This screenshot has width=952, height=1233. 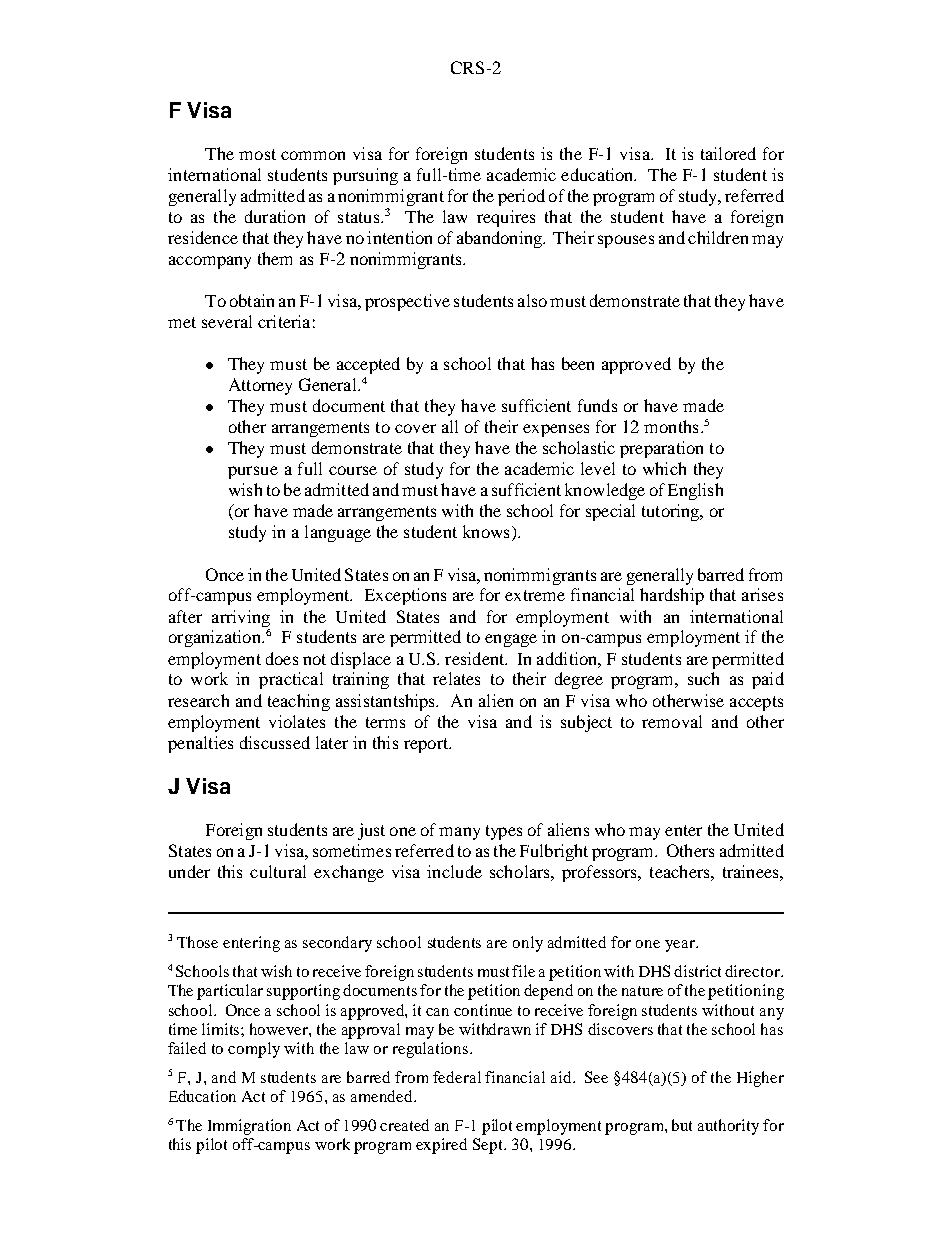 What do you see at coordinates (476, 658) in the screenshot?
I see `resident` at bounding box center [476, 658].
